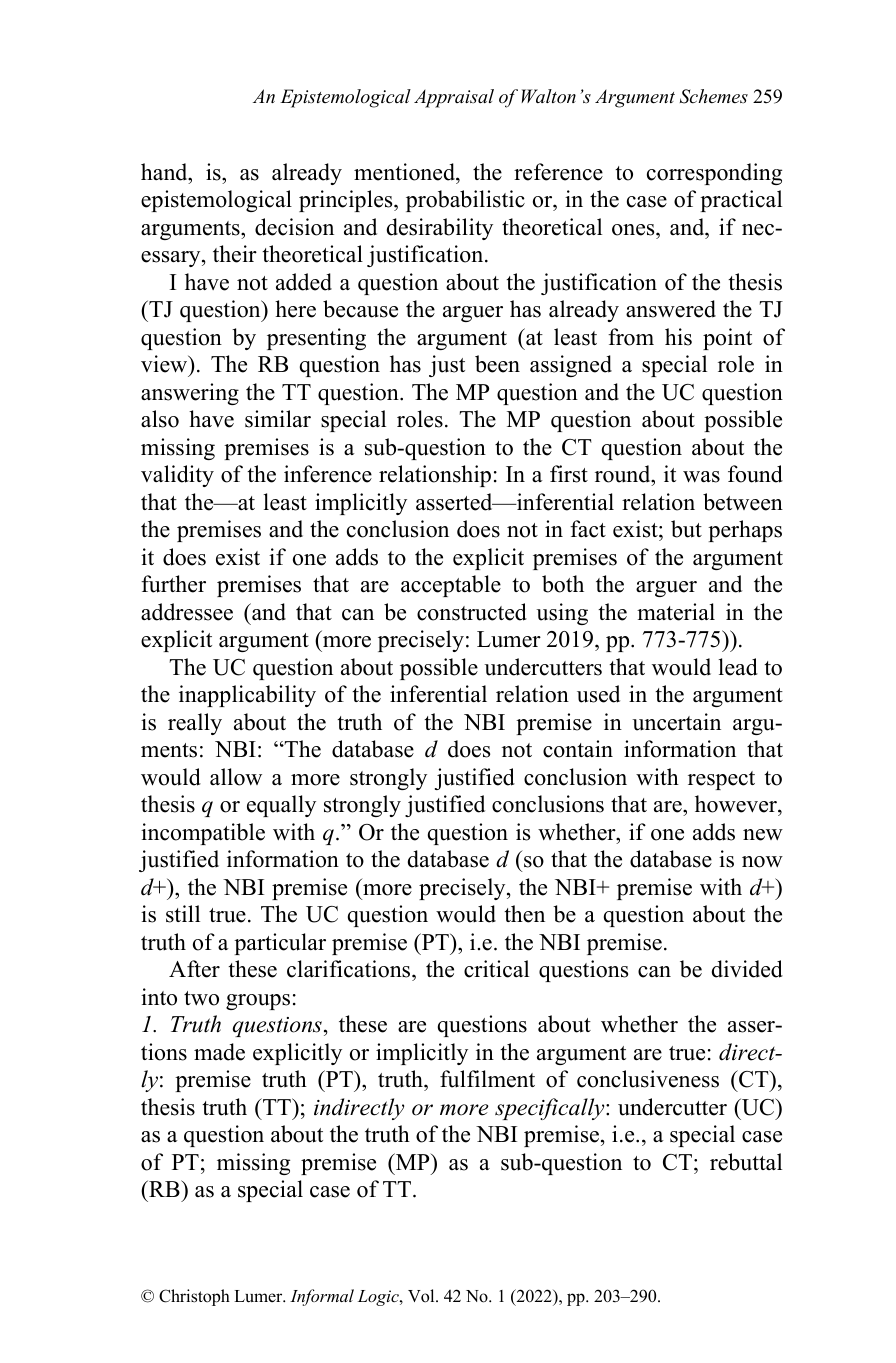  What do you see at coordinates (451, 586) in the screenshot?
I see `acceptable` at bounding box center [451, 586].
